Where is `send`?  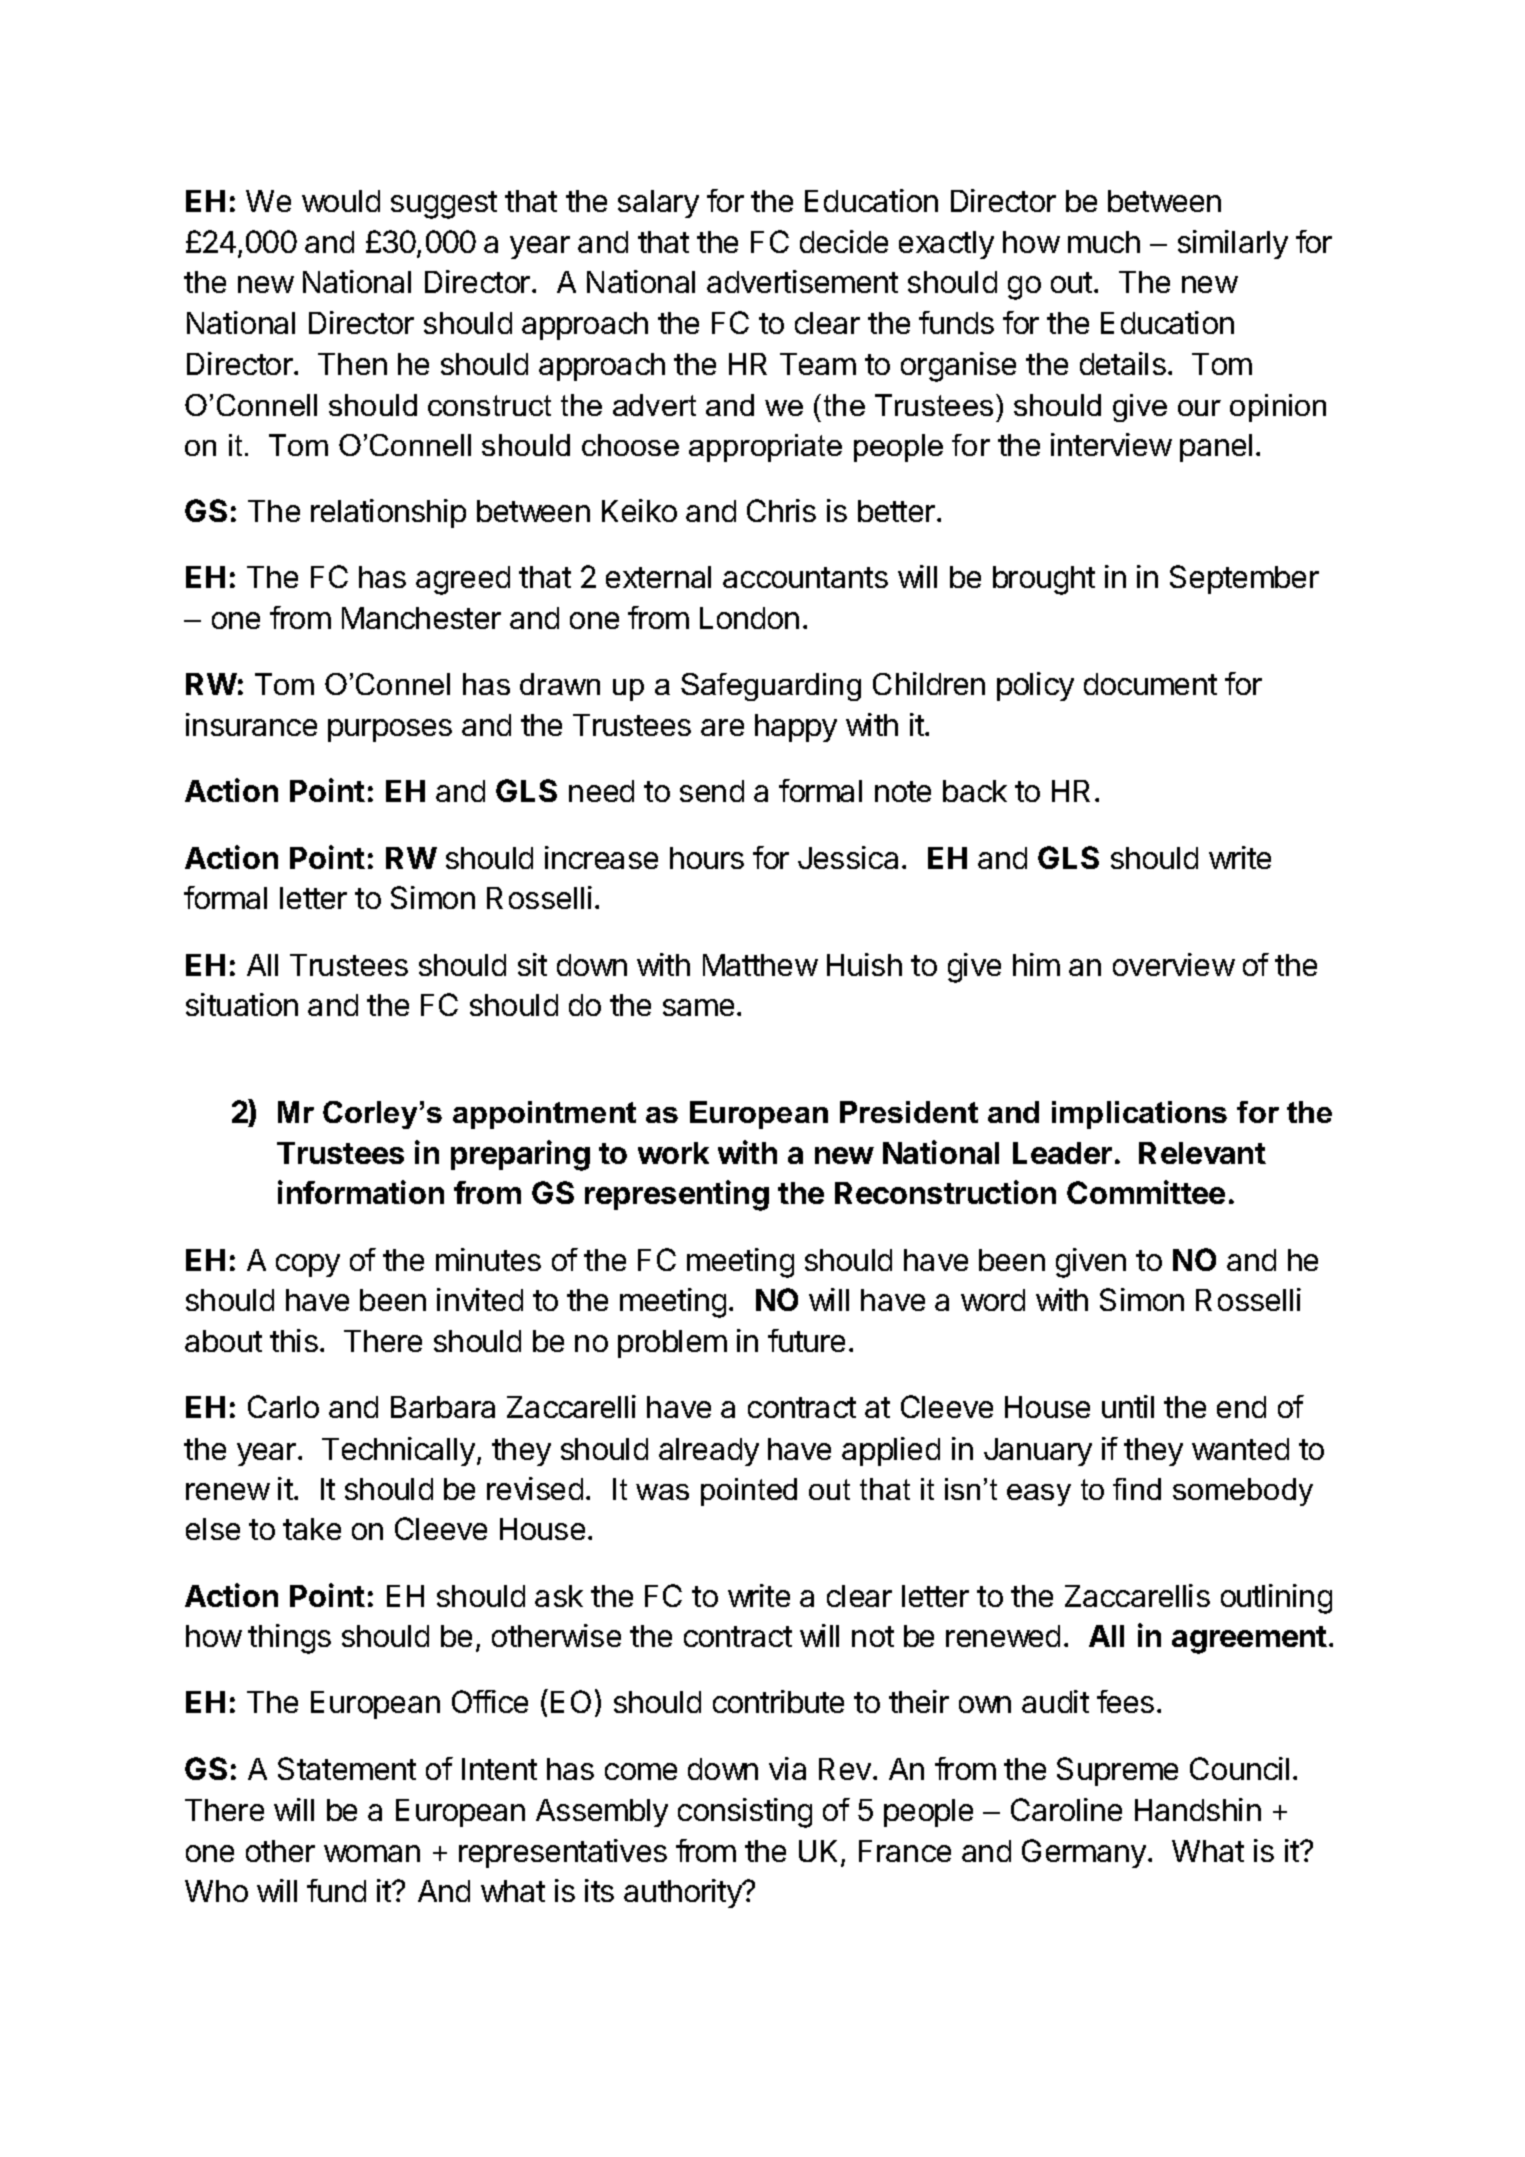
send is located at coordinates (712, 791).
